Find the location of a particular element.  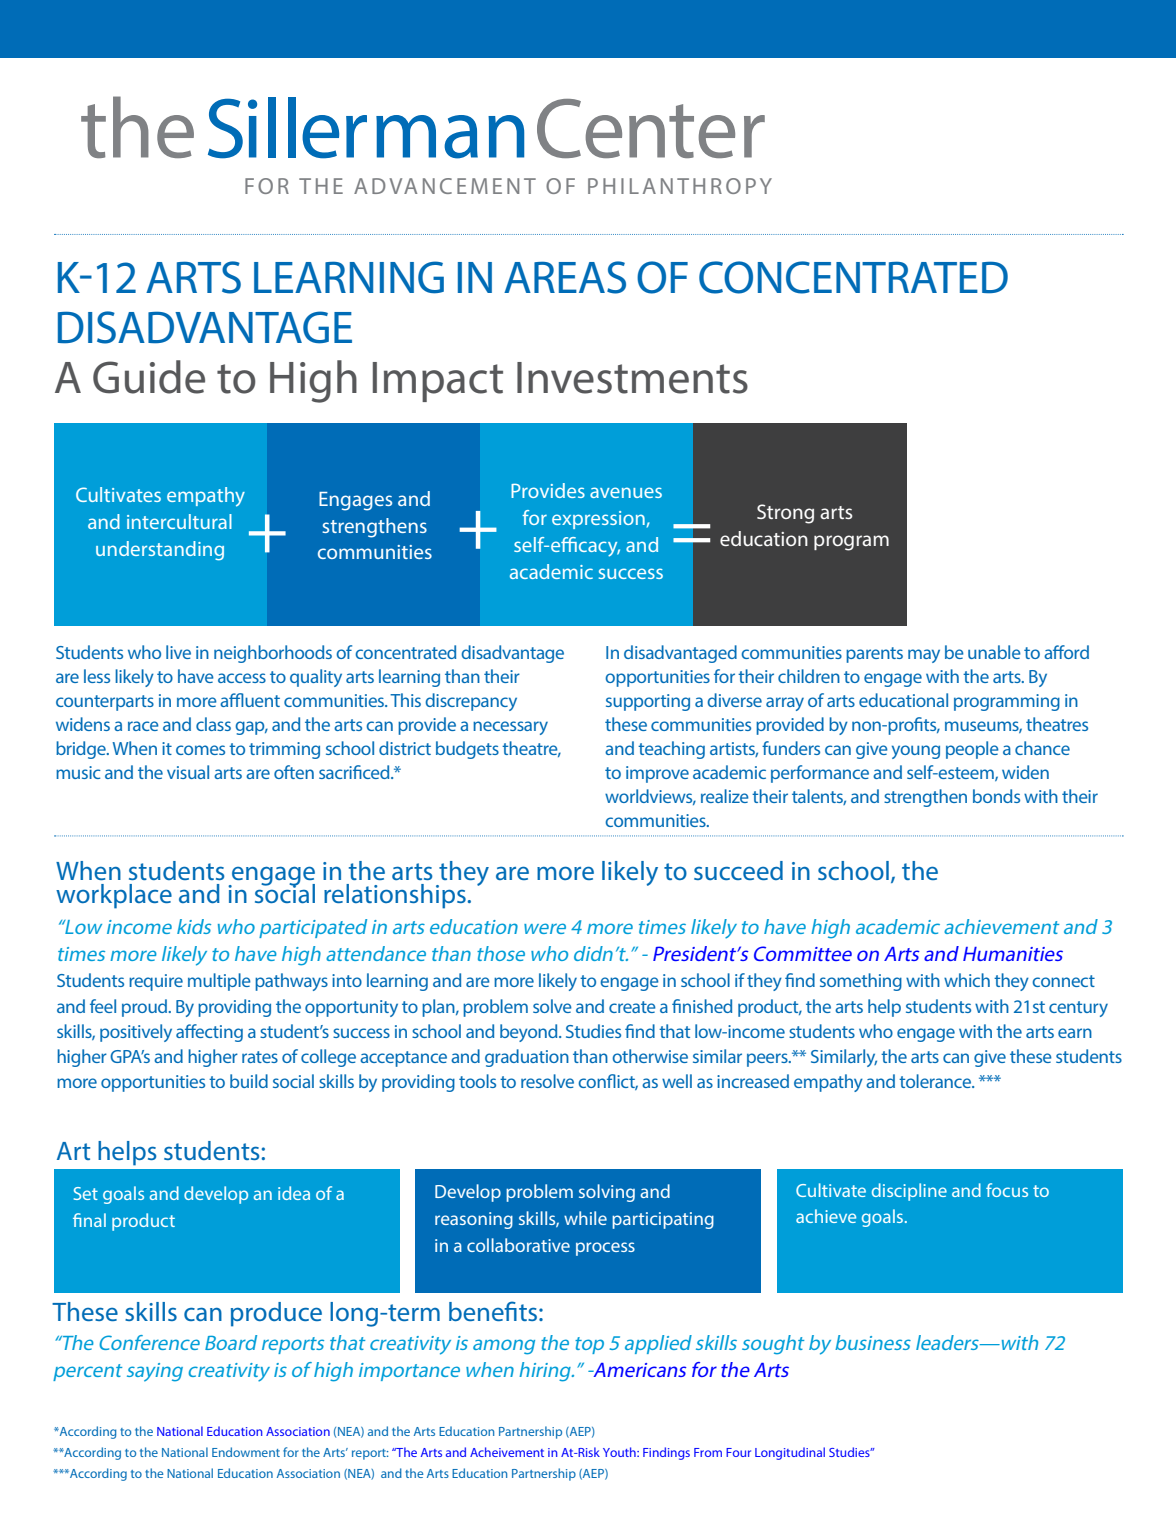

Youth is located at coordinates (620, 1452).
